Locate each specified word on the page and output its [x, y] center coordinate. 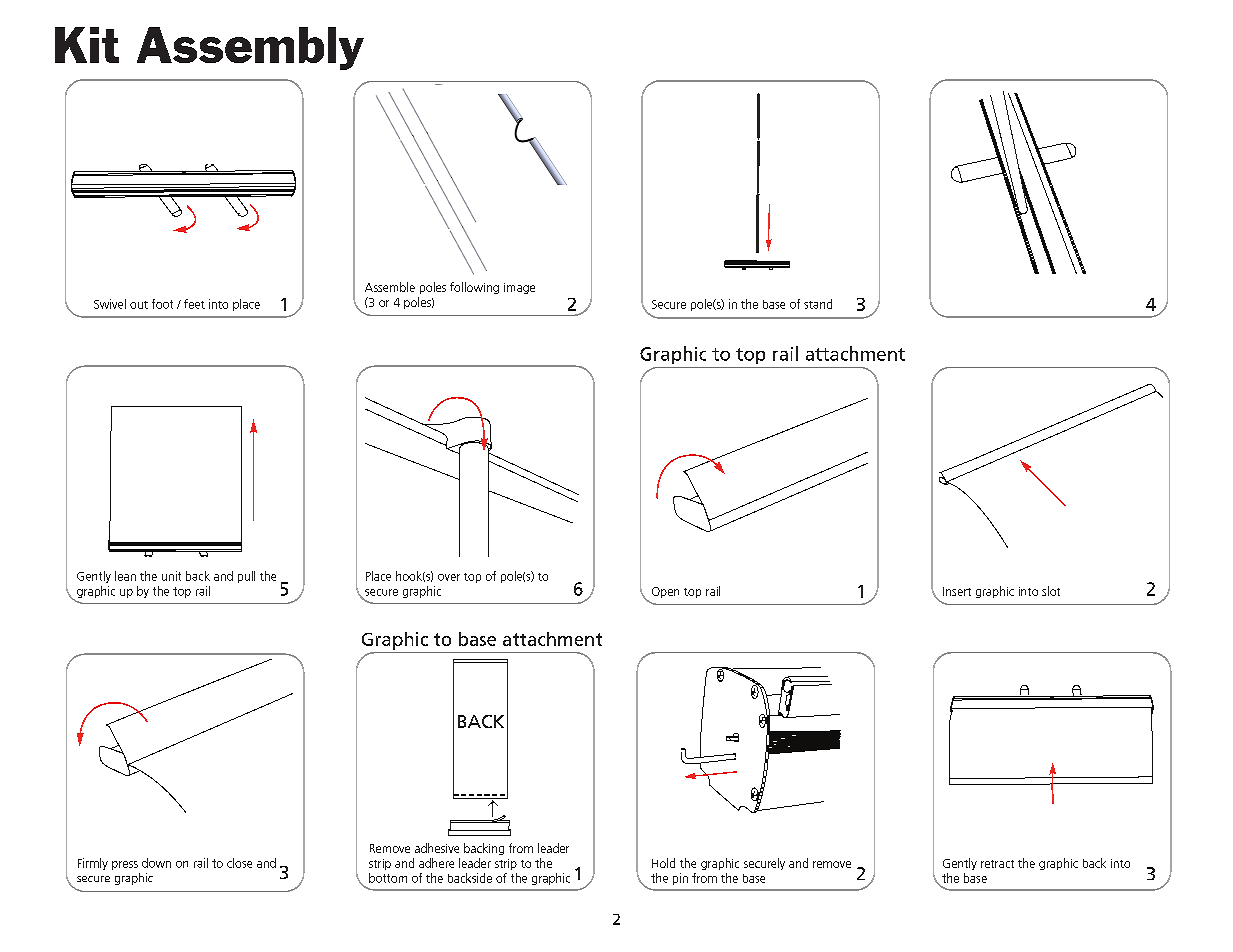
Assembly [250, 48]
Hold [663, 863]
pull [246, 577]
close [239, 863]
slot [1051, 591]
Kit [87, 45]
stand [818, 304]
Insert [957, 591]
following [474, 288]
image [519, 288]
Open [665, 592]
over [449, 577]
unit [171, 576]
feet [194, 304]
